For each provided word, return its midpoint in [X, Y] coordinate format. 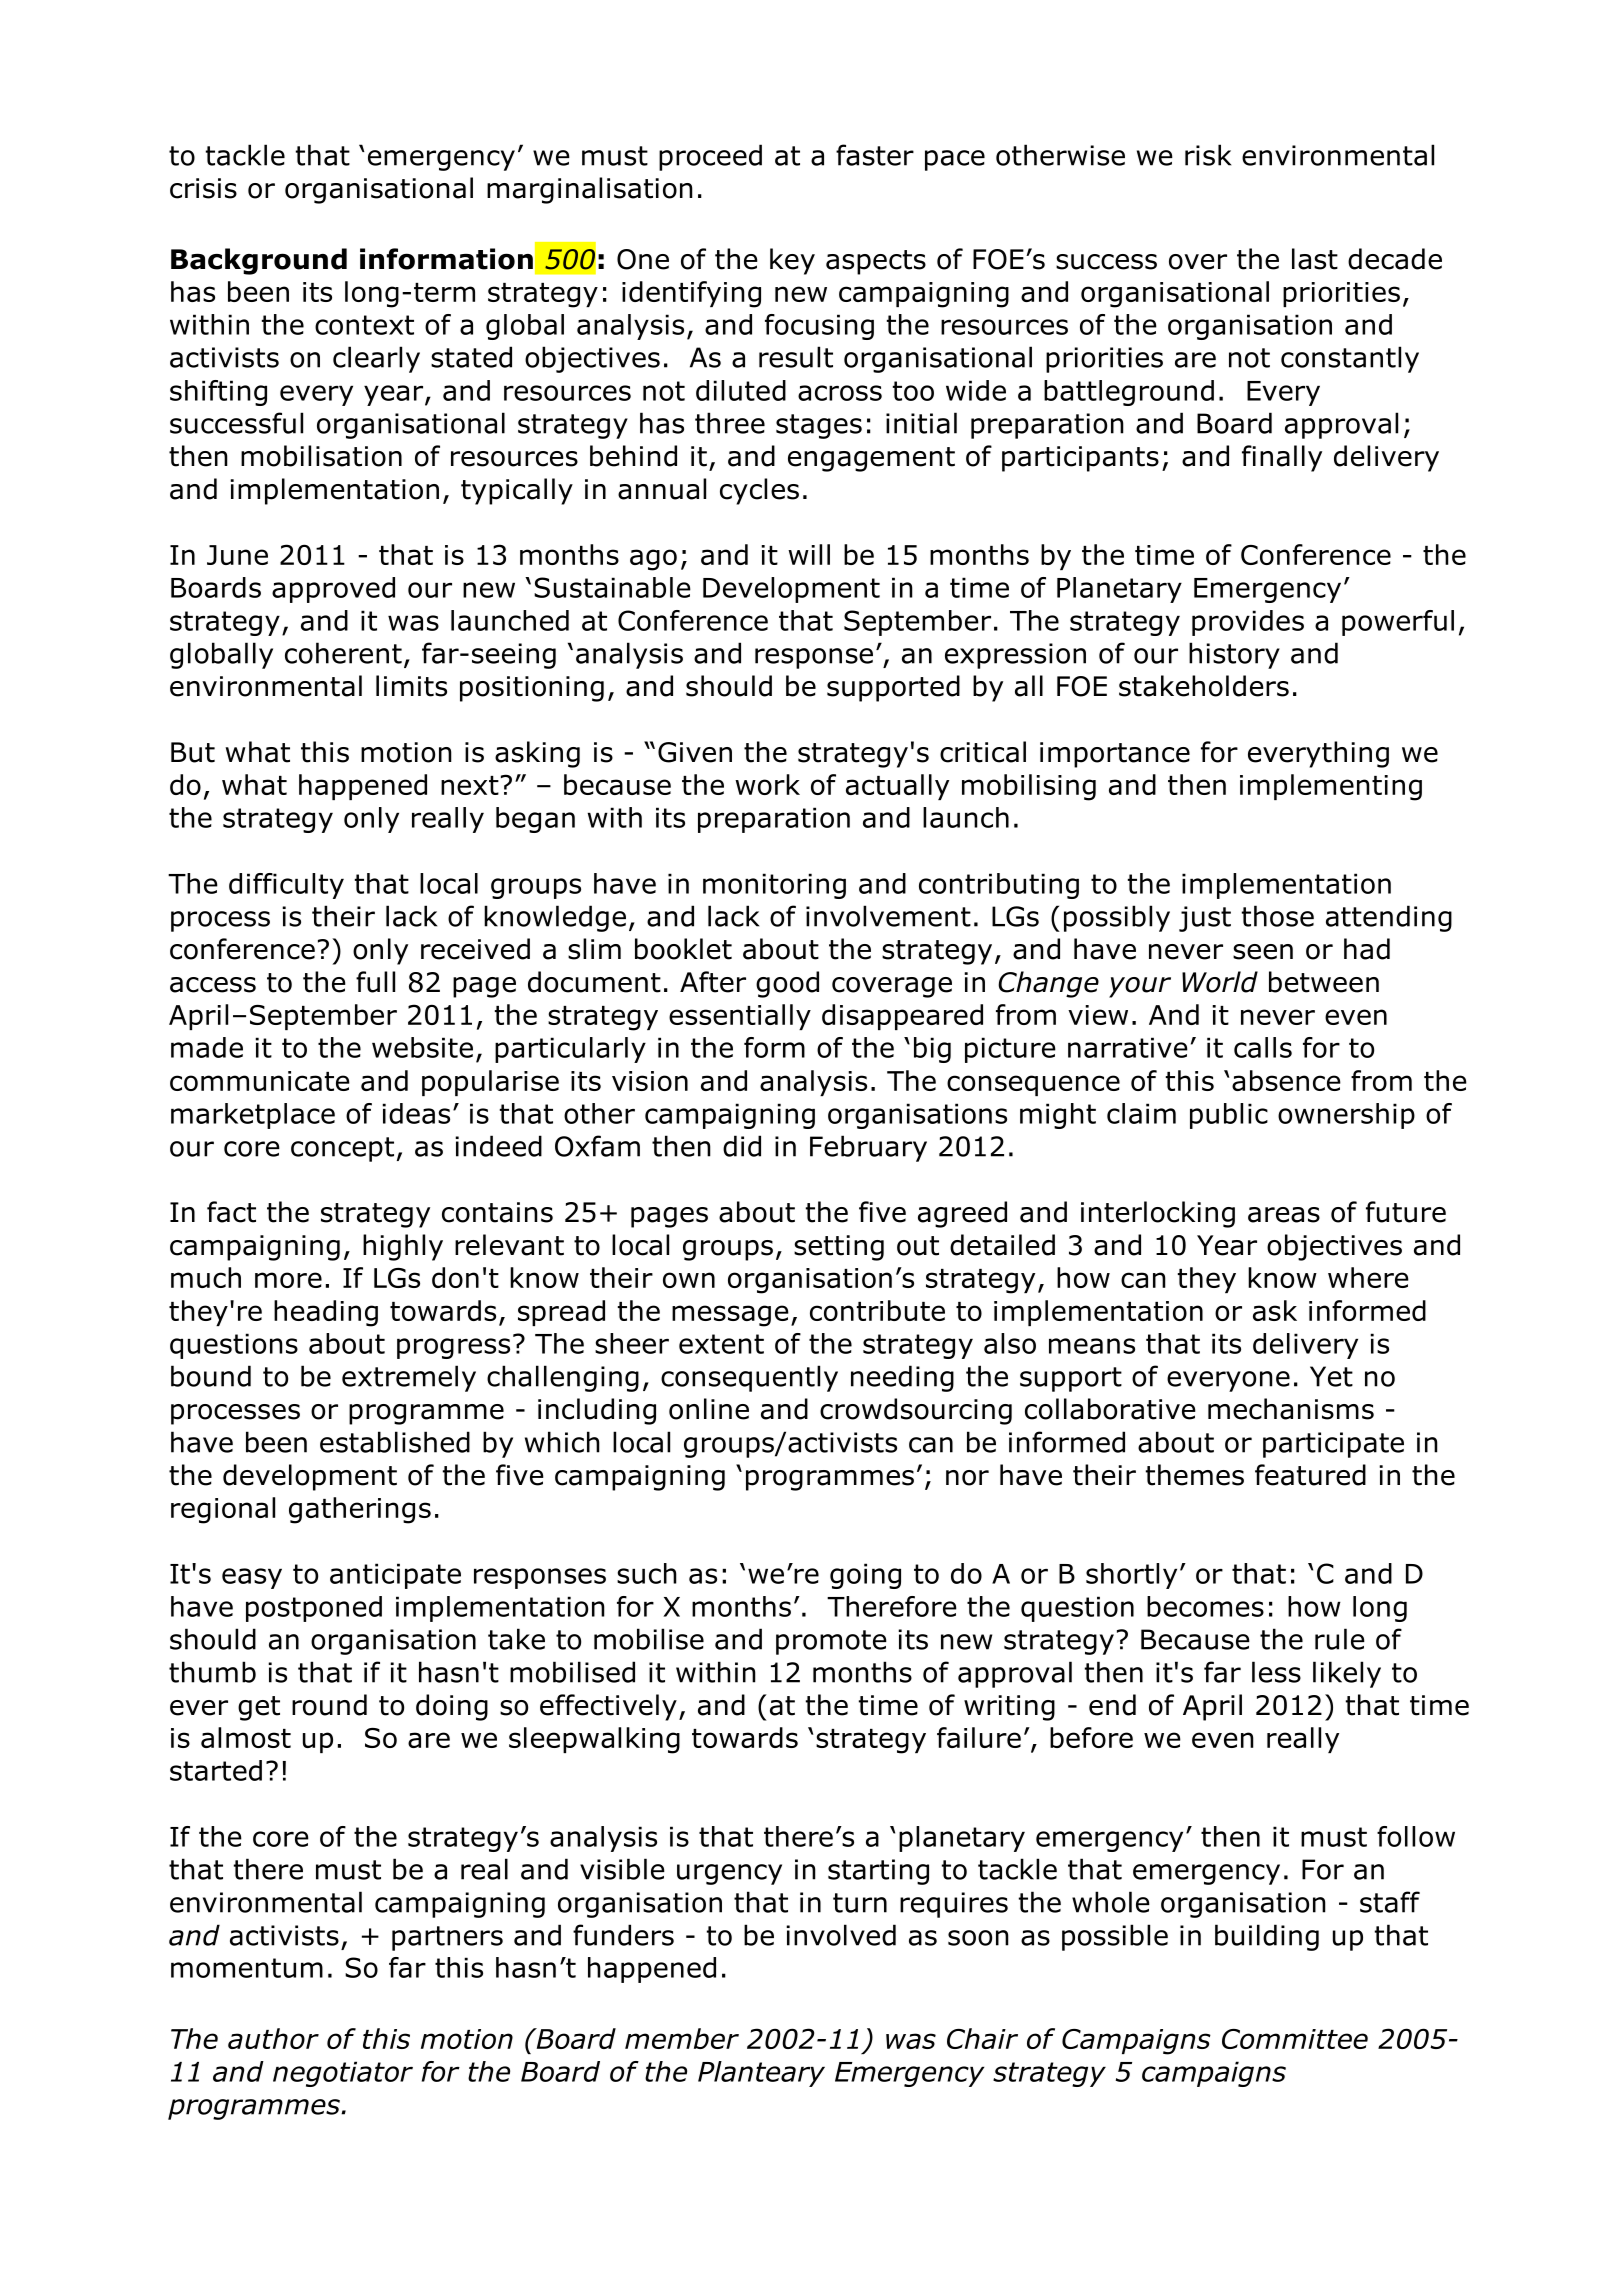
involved [841, 1935]
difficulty [286, 886]
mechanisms [1291, 1409]
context [364, 325]
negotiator [343, 2074]
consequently [749, 1378]
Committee [1295, 2039]
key [792, 261]
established [395, 1442]
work [767, 784]
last [1315, 259]
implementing [1331, 787]
